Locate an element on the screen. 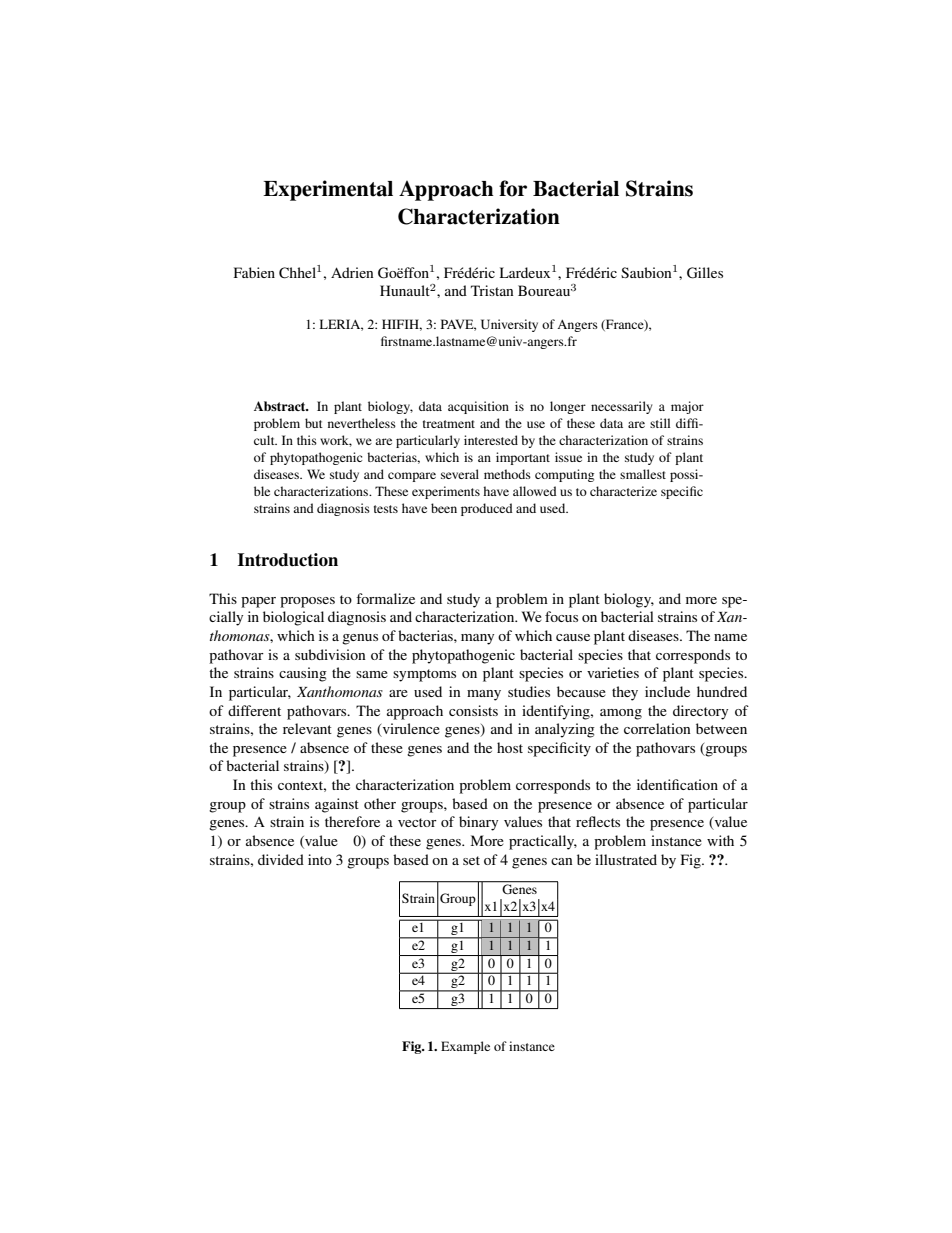 The image size is (952, 1233). varieties is located at coordinates (613, 672).
